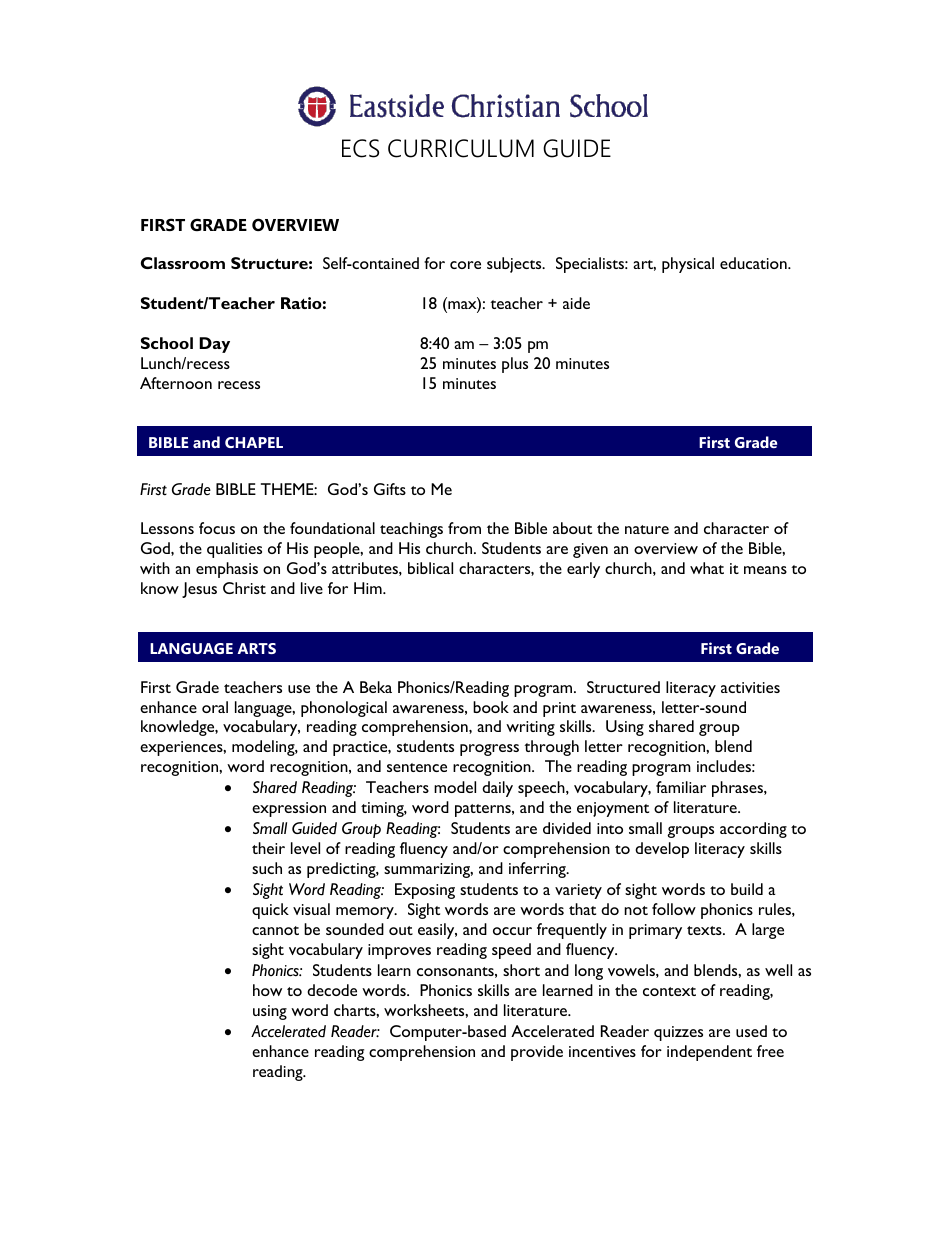 The image size is (952, 1233). Describe the element at coordinates (215, 707) in the document. I see `oral` at that location.
